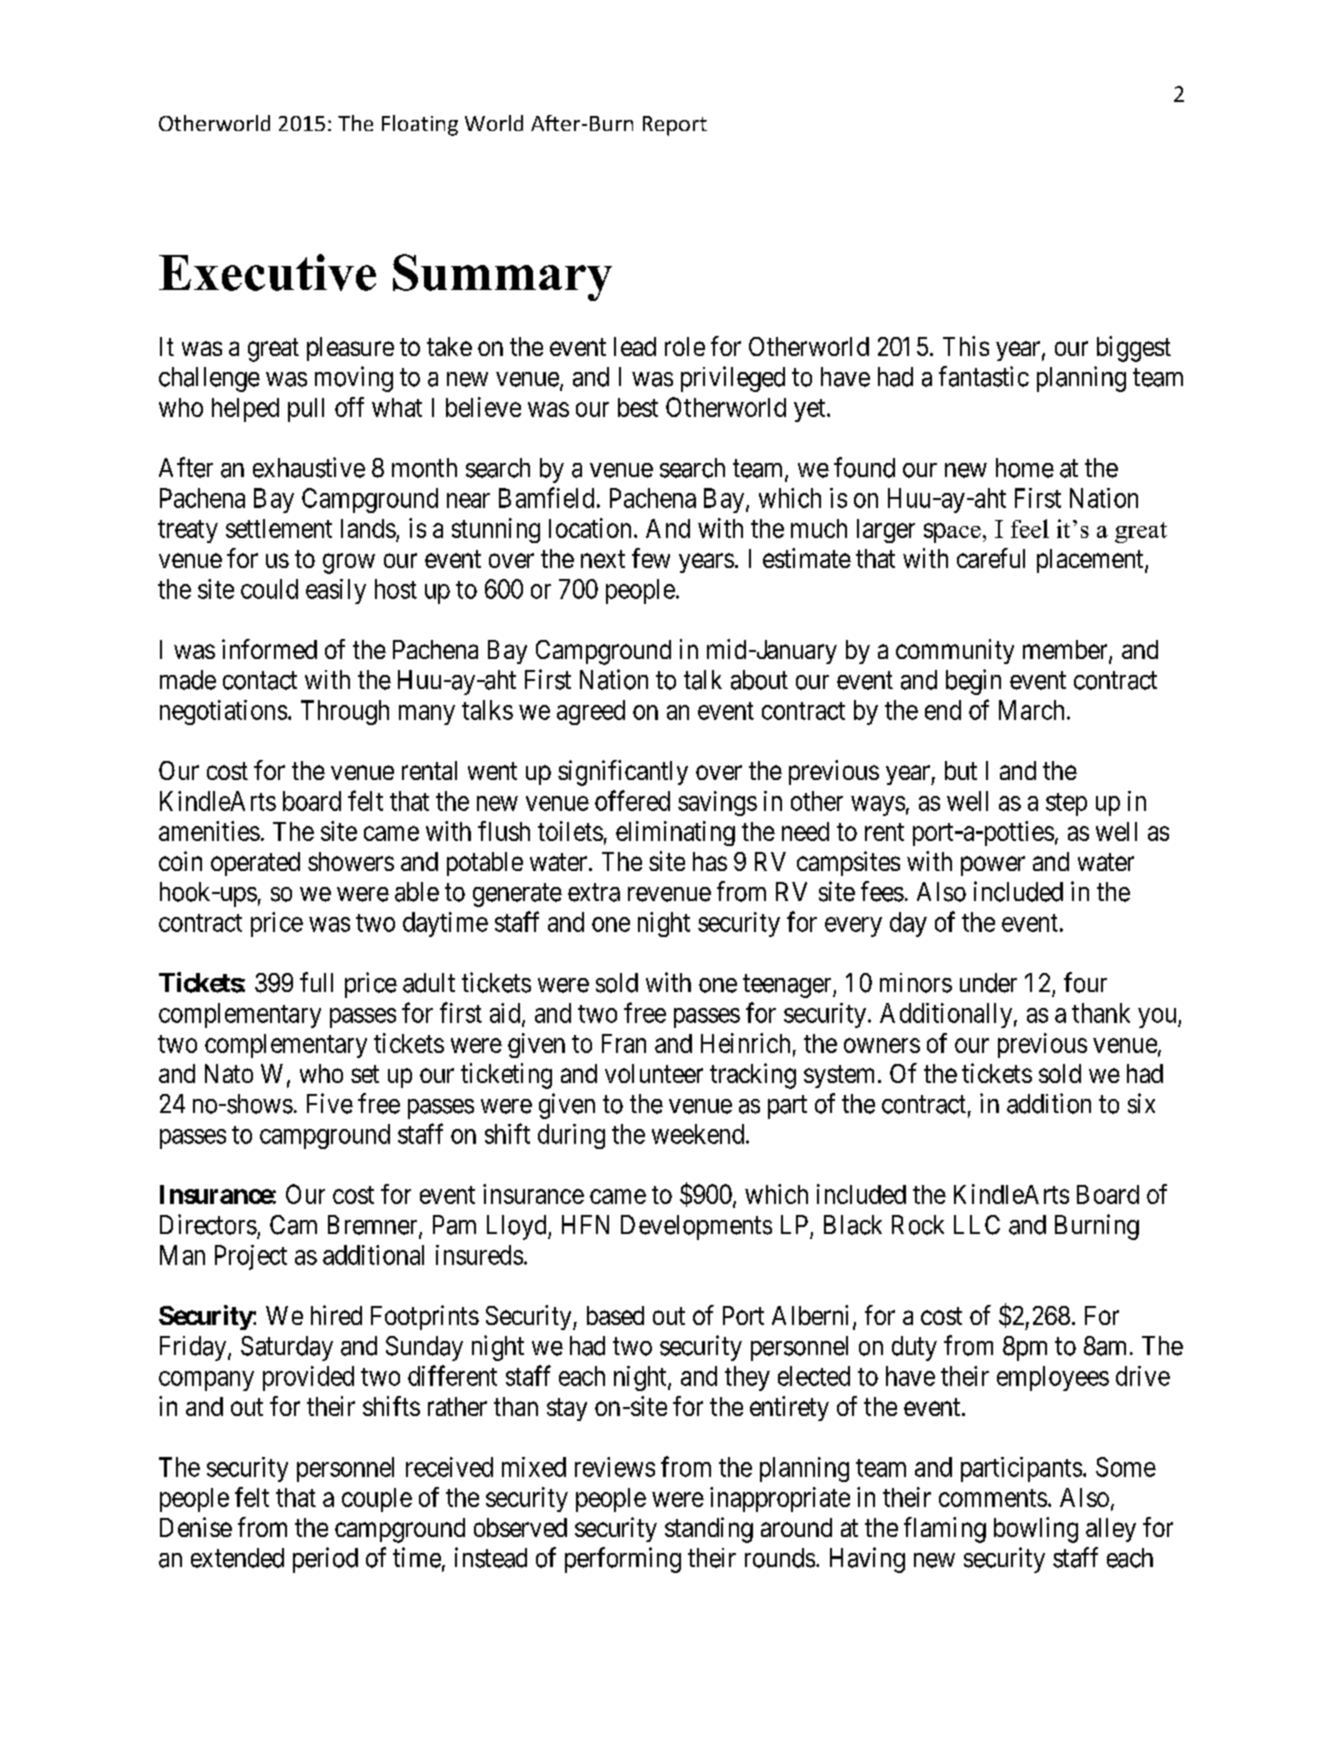 The height and width of the image is (1738, 1343). I want to click on This, so click(966, 346).
